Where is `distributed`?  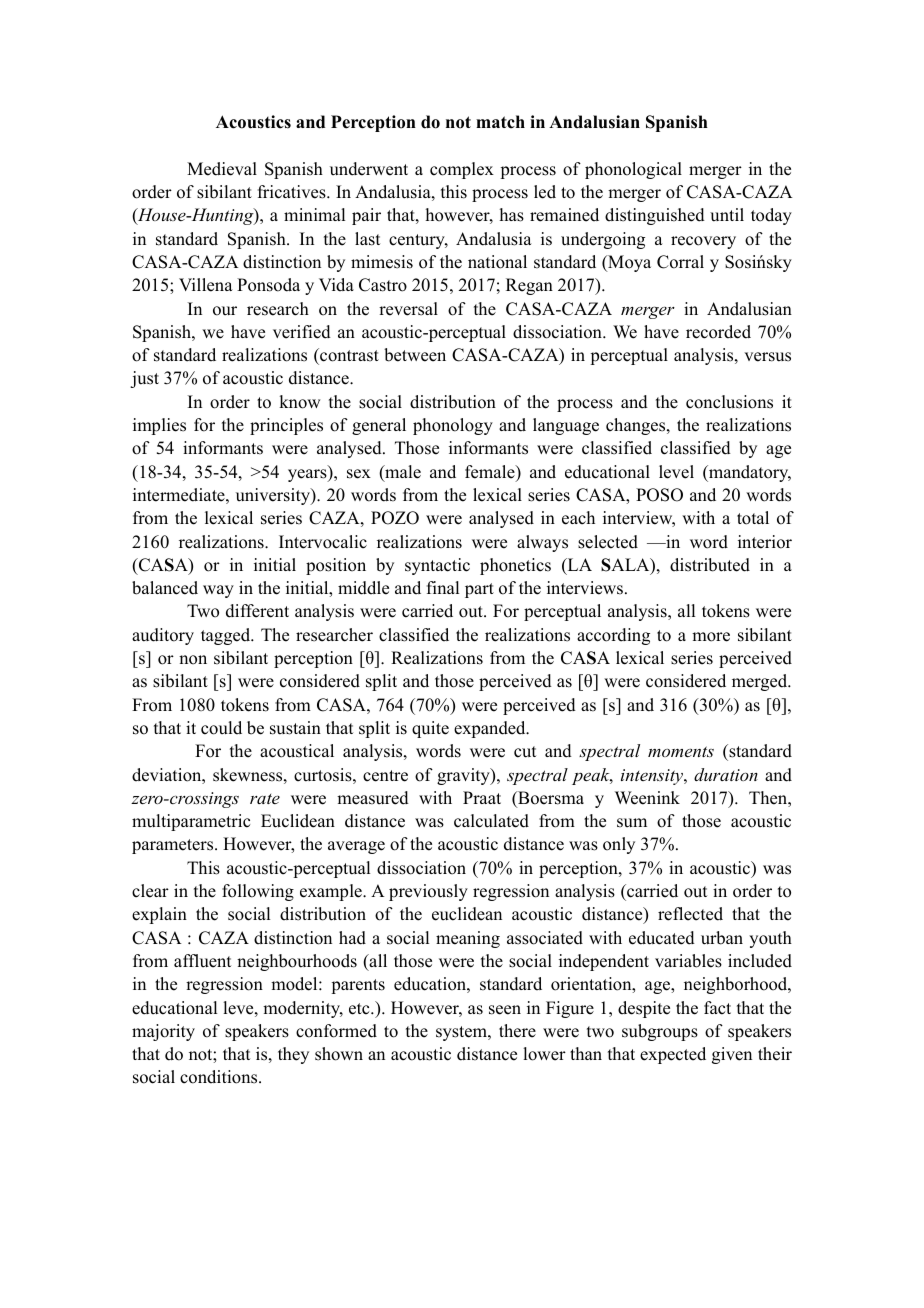 distributed is located at coordinates (710, 565).
